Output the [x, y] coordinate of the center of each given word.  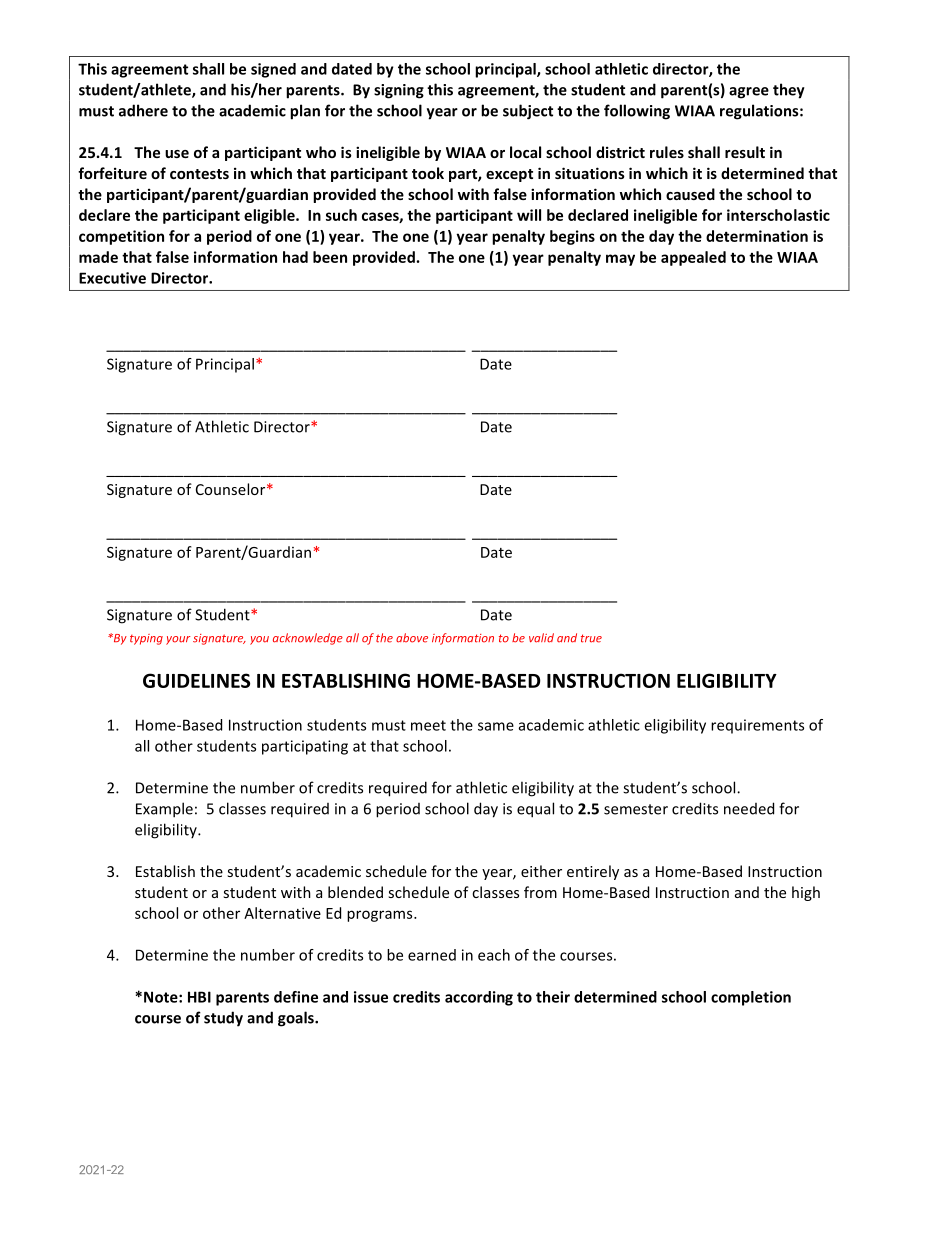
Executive [112, 278]
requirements [757, 726]
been [330, 257]
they [789, 91]
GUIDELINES [196, 680]
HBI [199, 997]
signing [399, 91]
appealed [693, 258]
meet [428, 725]
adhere [143, 110]
